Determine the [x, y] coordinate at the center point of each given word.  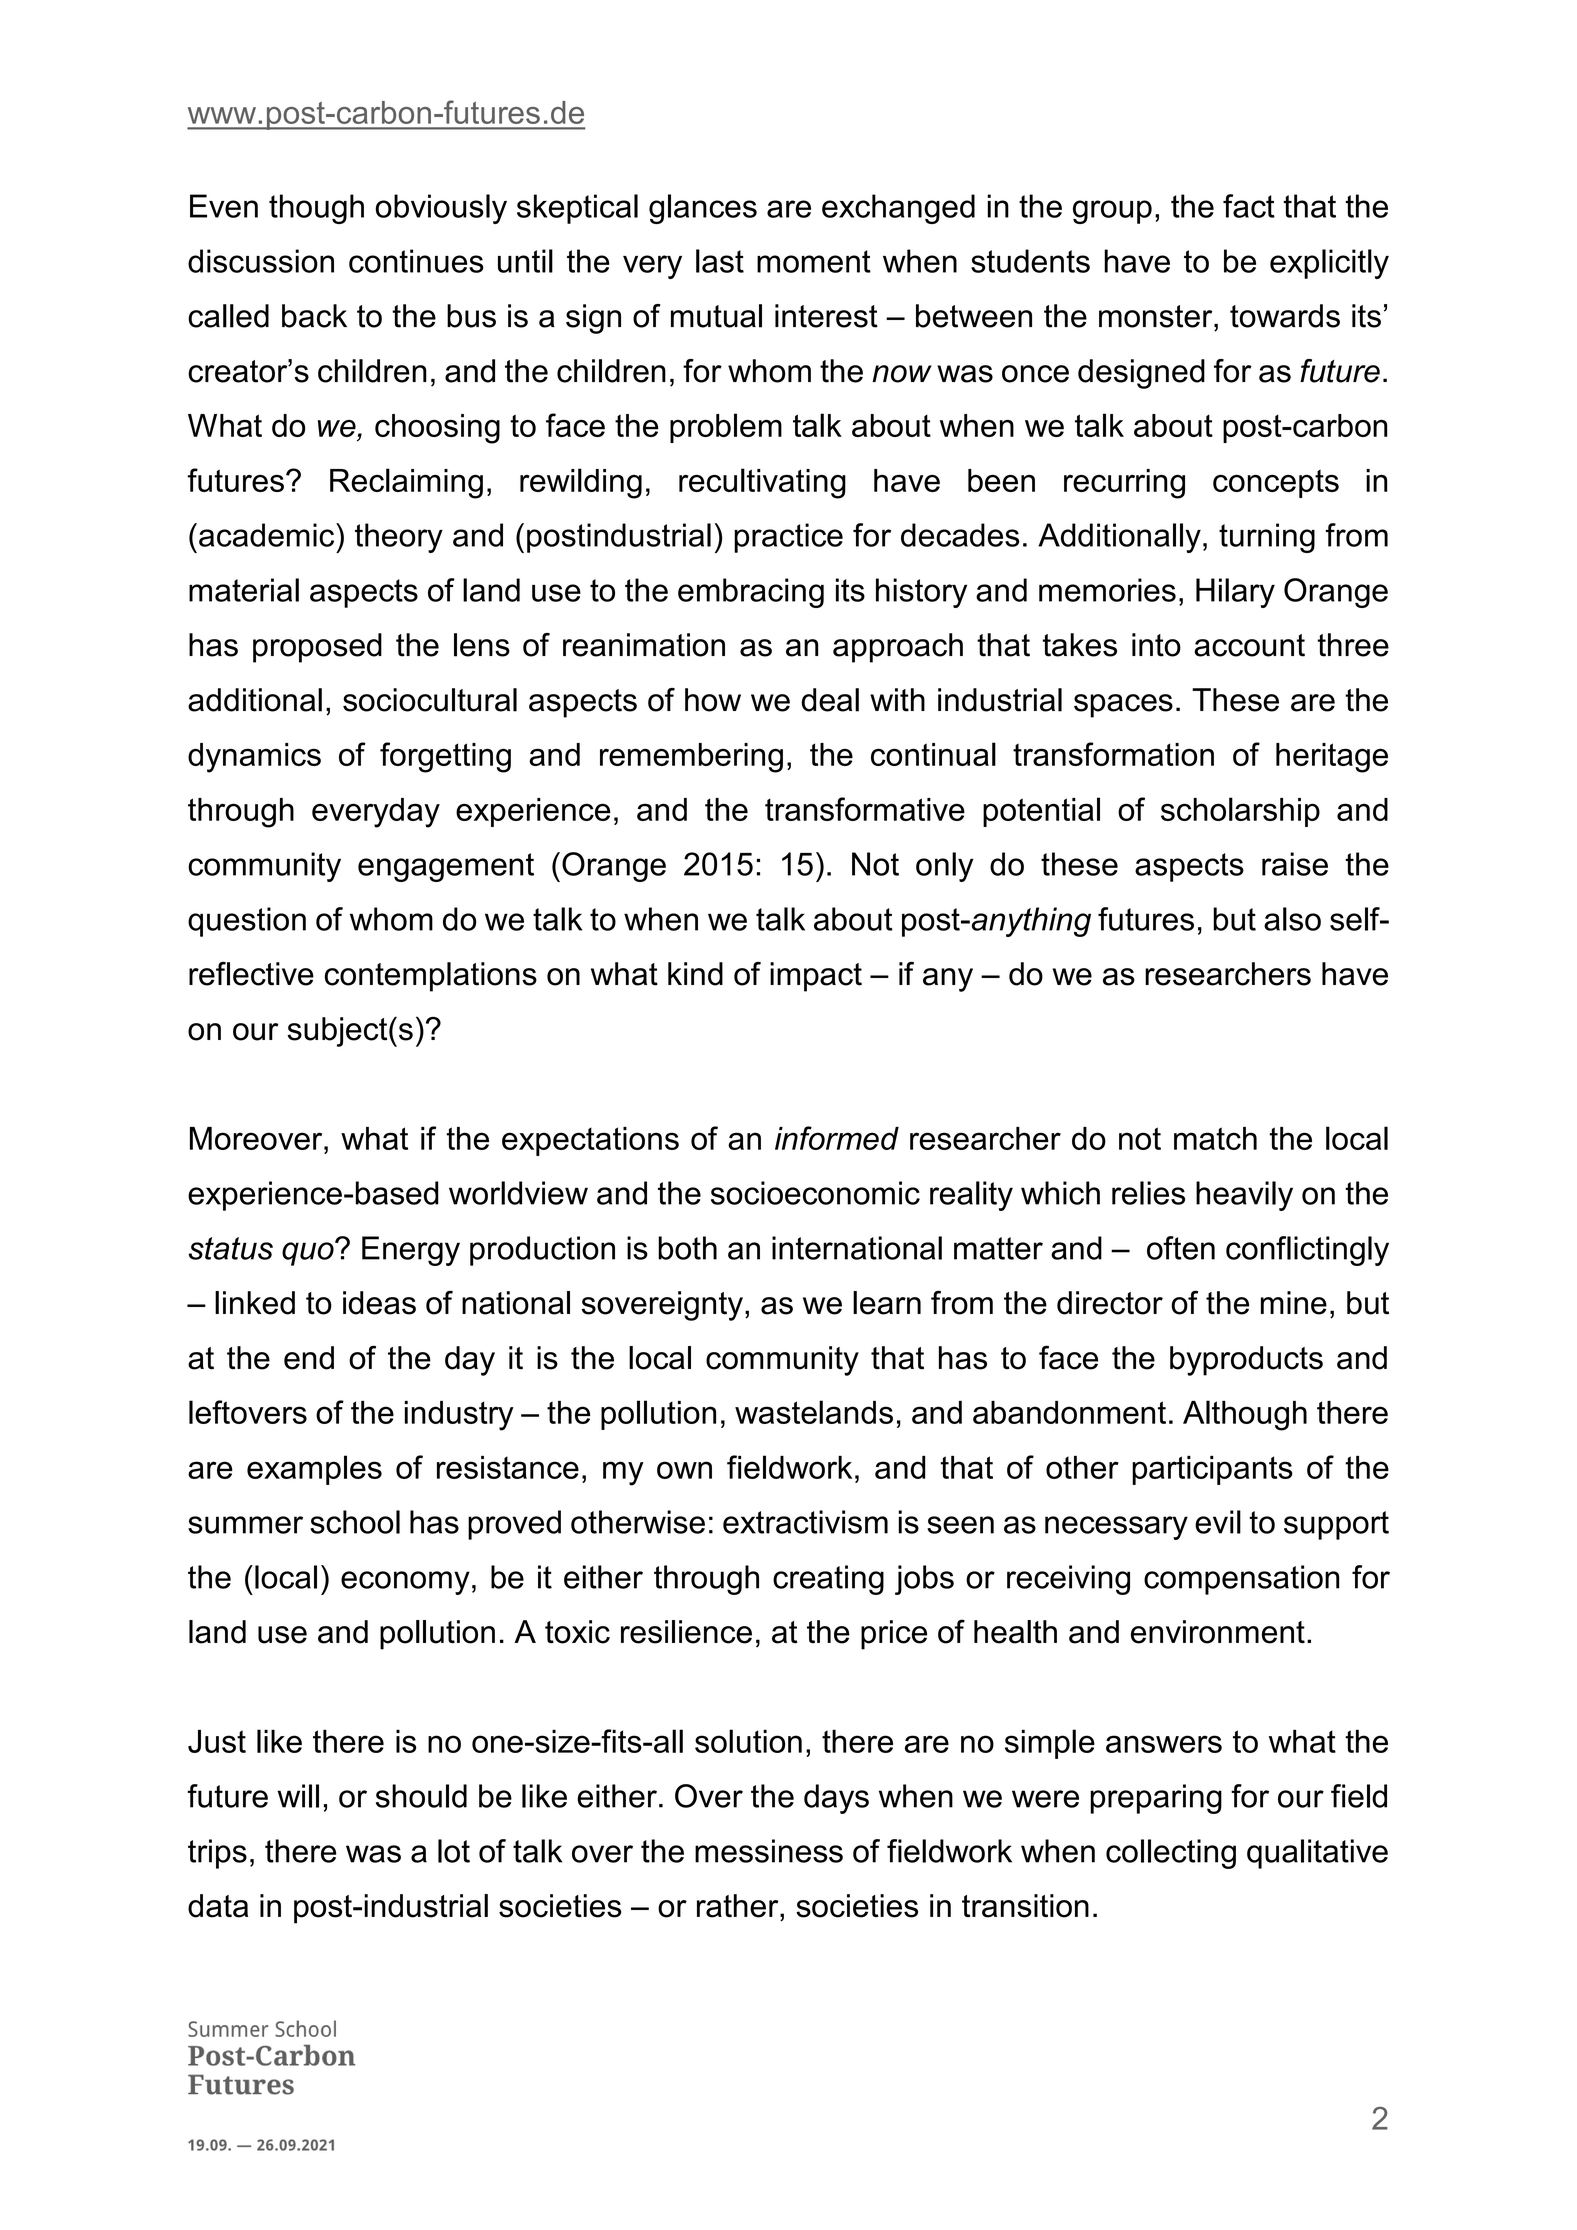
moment [814, 261]
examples [314, 1470]
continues [416, 261]
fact [1249, 206]
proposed [317, 648]
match [1215, 1138]
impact [816, 977]
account [1249, 645]
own [684, 1470]
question [247, 922]
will [298, 1796]
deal [830, 700]
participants [1212, 1470]
